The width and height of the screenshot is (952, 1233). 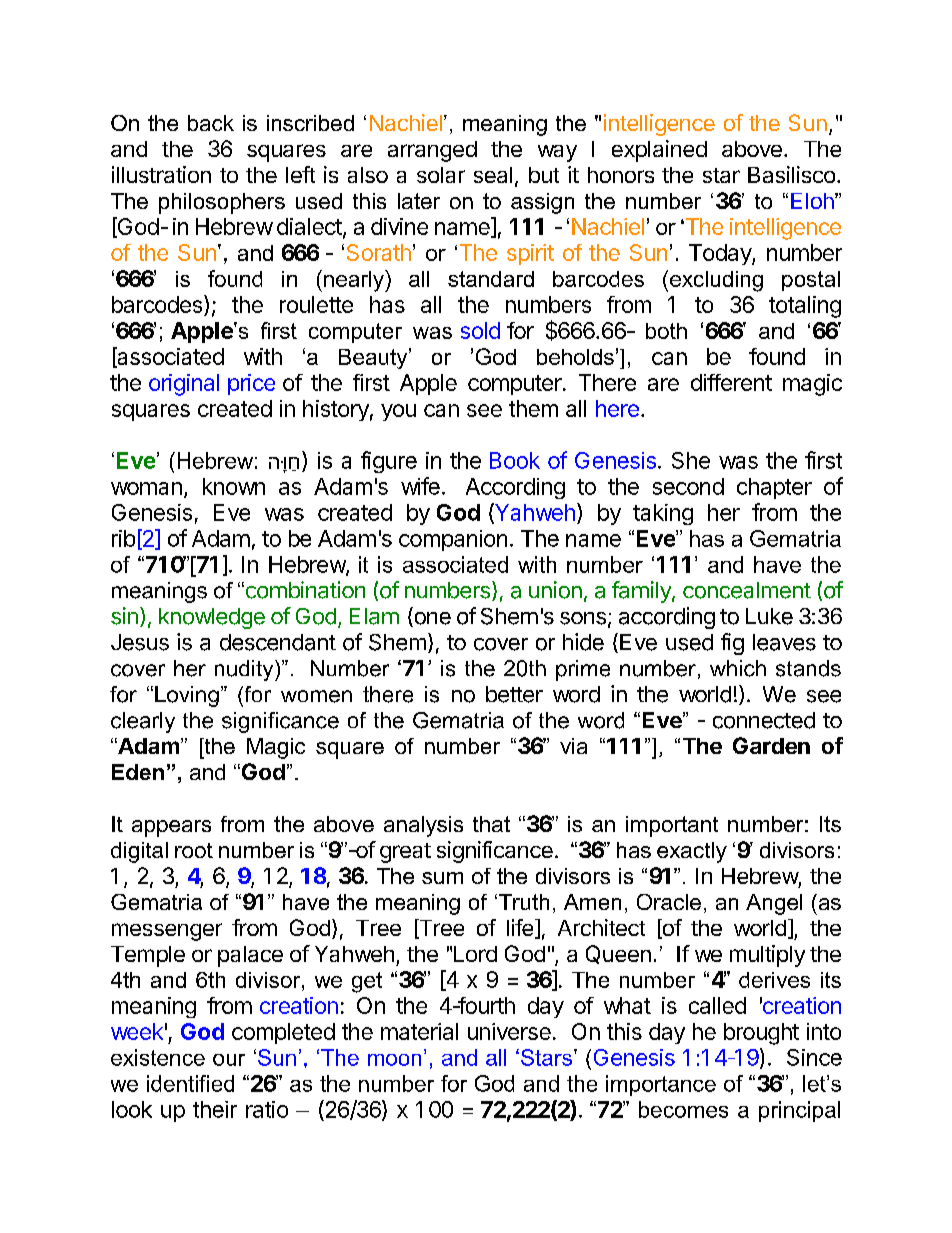 What do you see at coordinates (190, 1083) in the screenshot?
I see `identified` at bounding box center [190, 1083].
